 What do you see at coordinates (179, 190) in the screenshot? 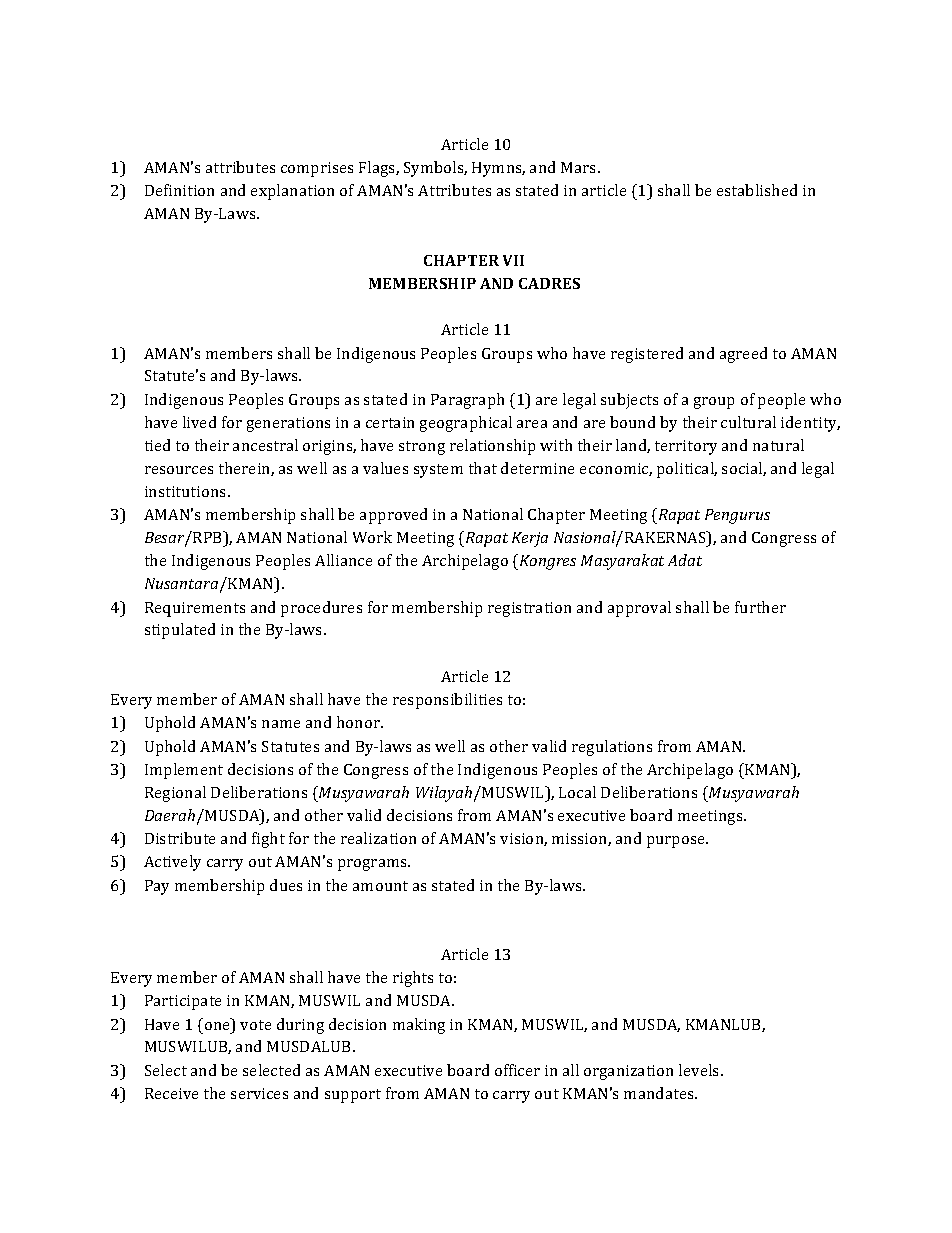
I see `Definition` at bounding box center [179, 190].
